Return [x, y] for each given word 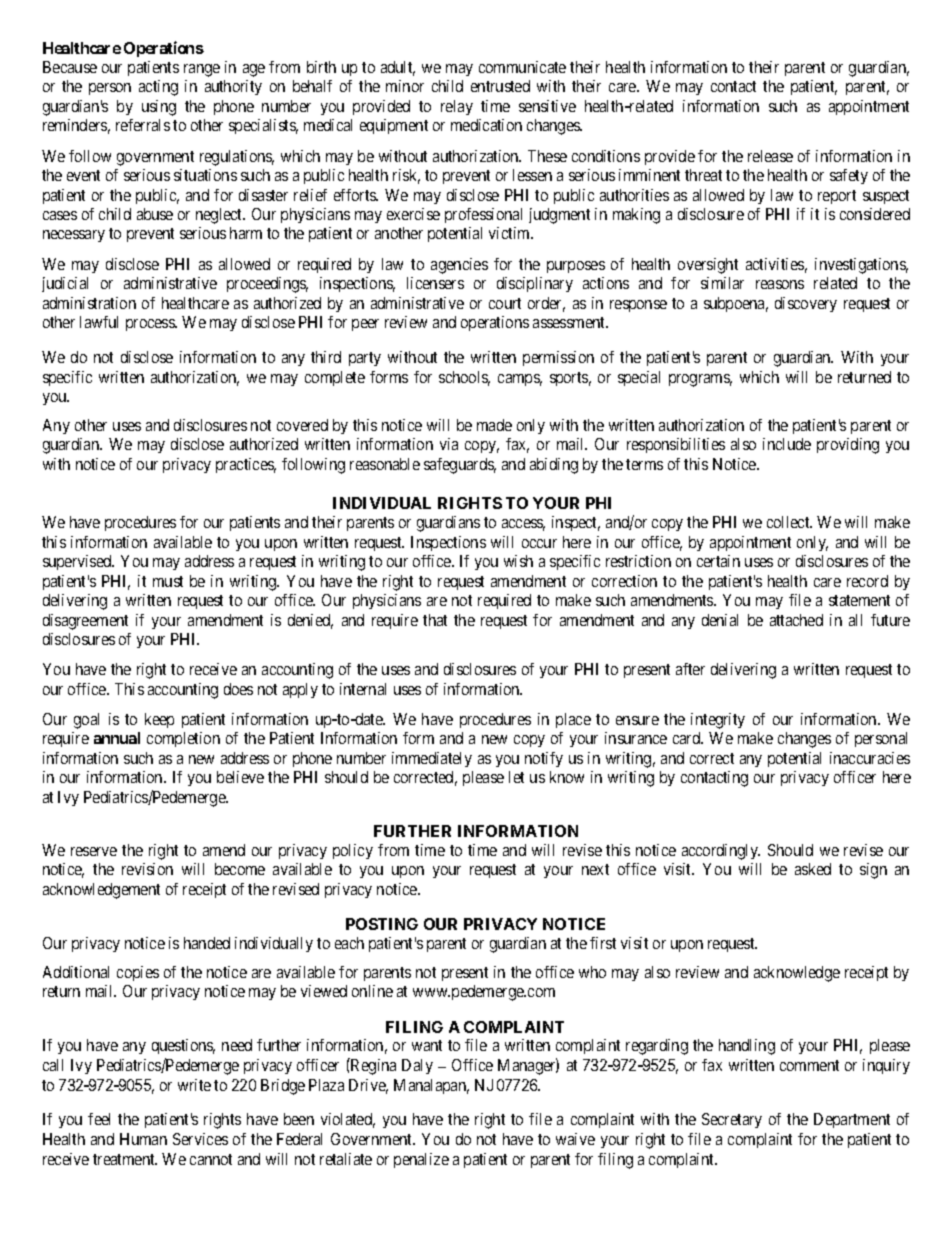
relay [457, 107]
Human [143, 1139]
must [168, 581]
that [435, 620]
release [770, 156]
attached [796, 620]
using [159, 108]
